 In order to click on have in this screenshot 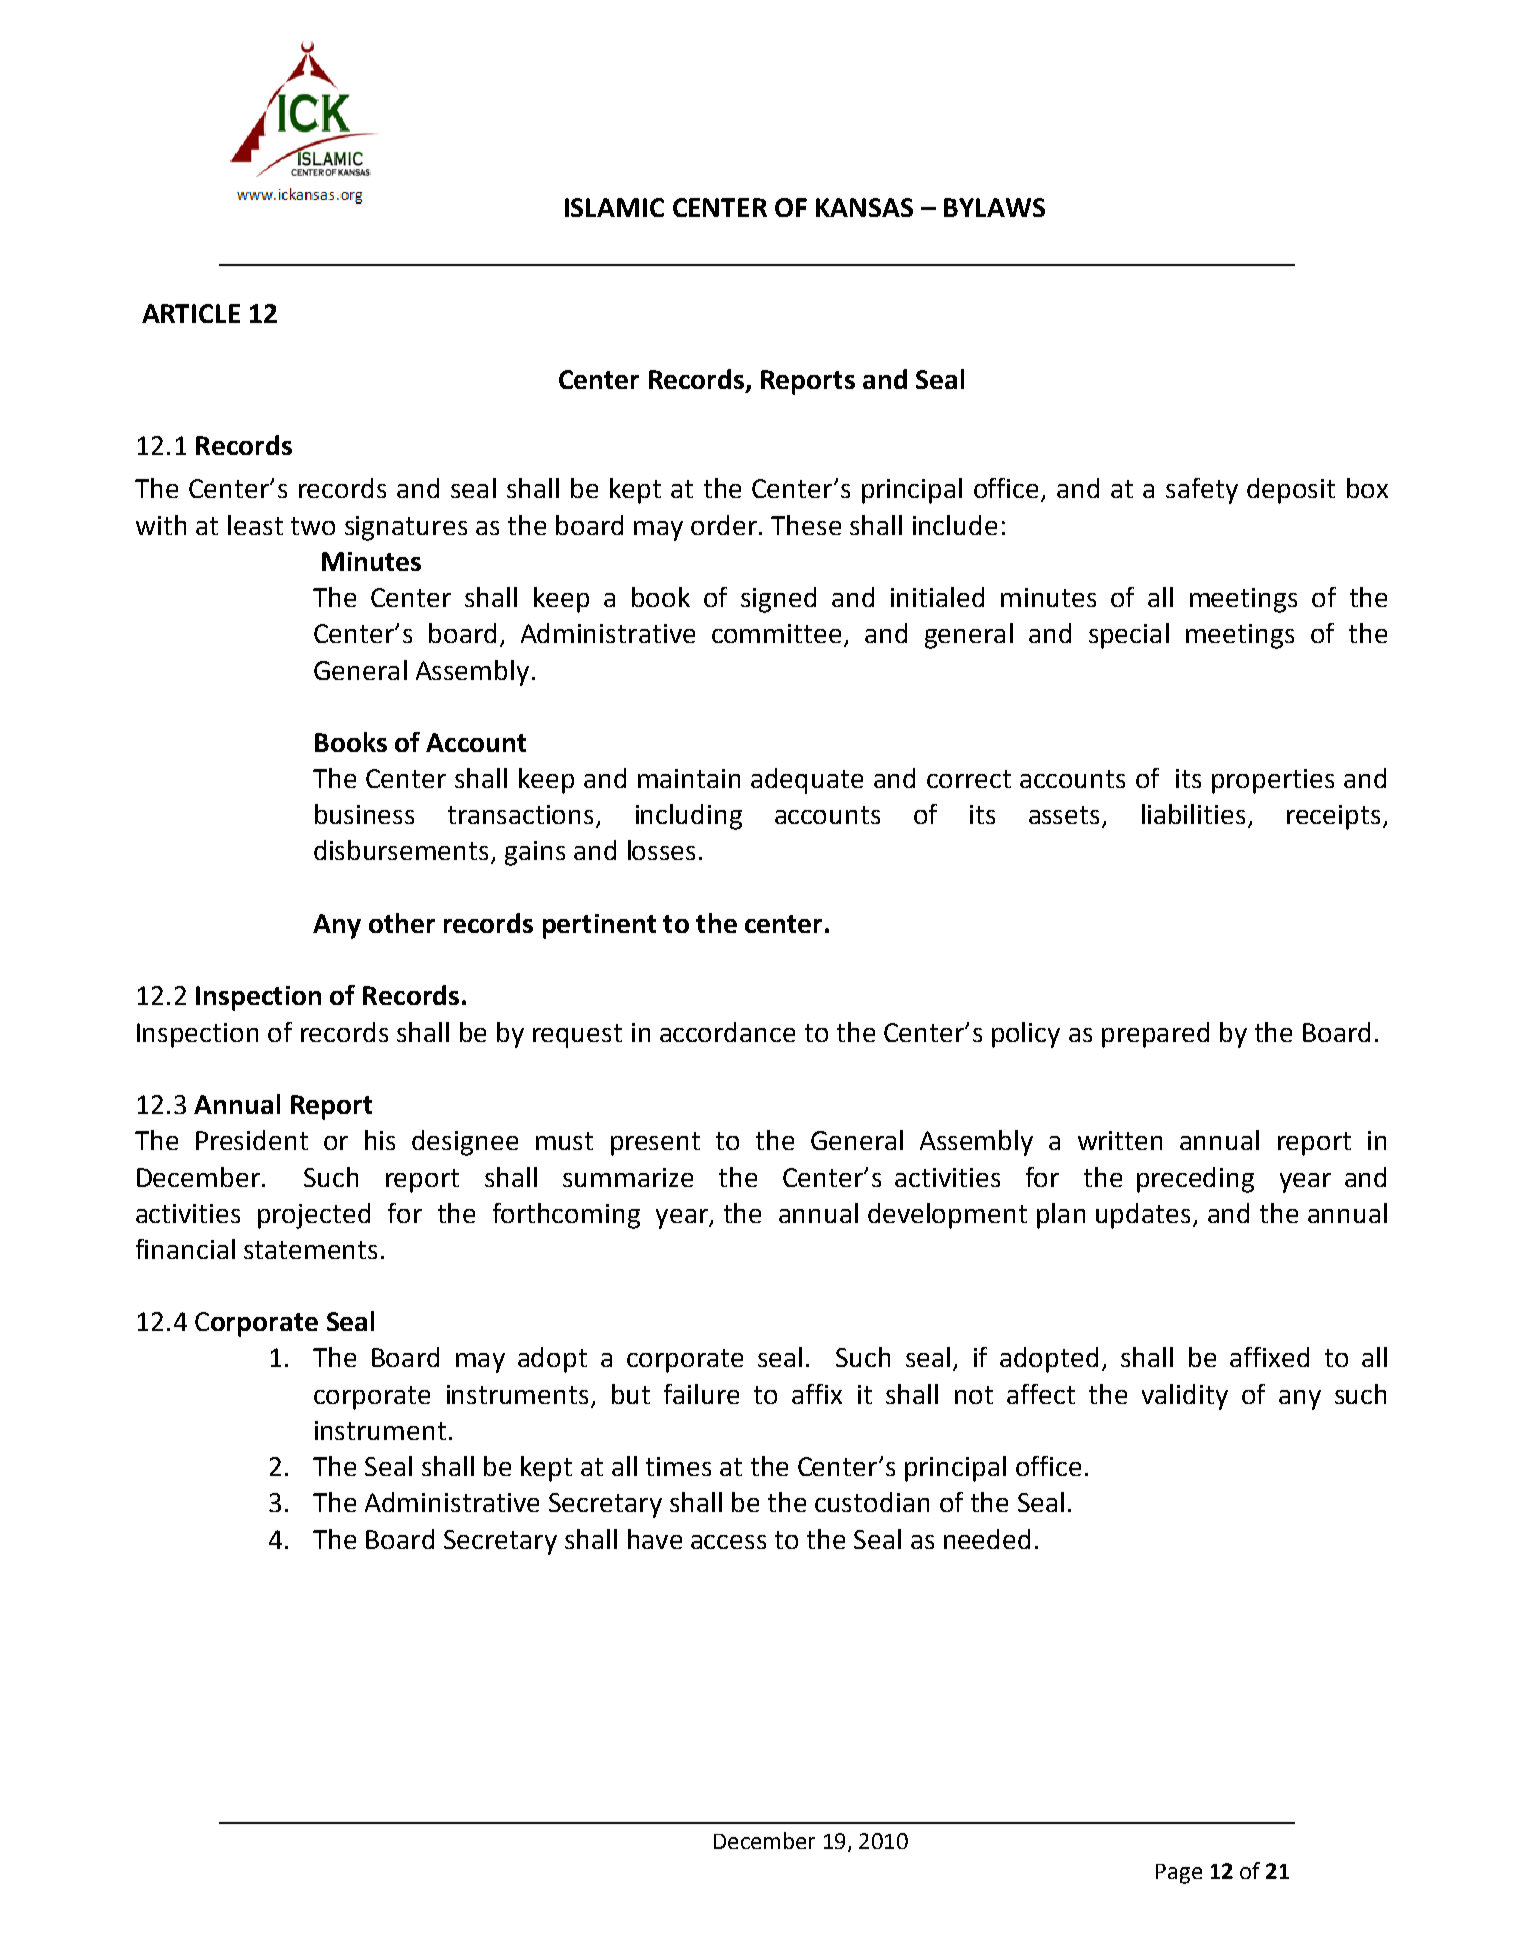, I will do `click(655, 1539)`.
